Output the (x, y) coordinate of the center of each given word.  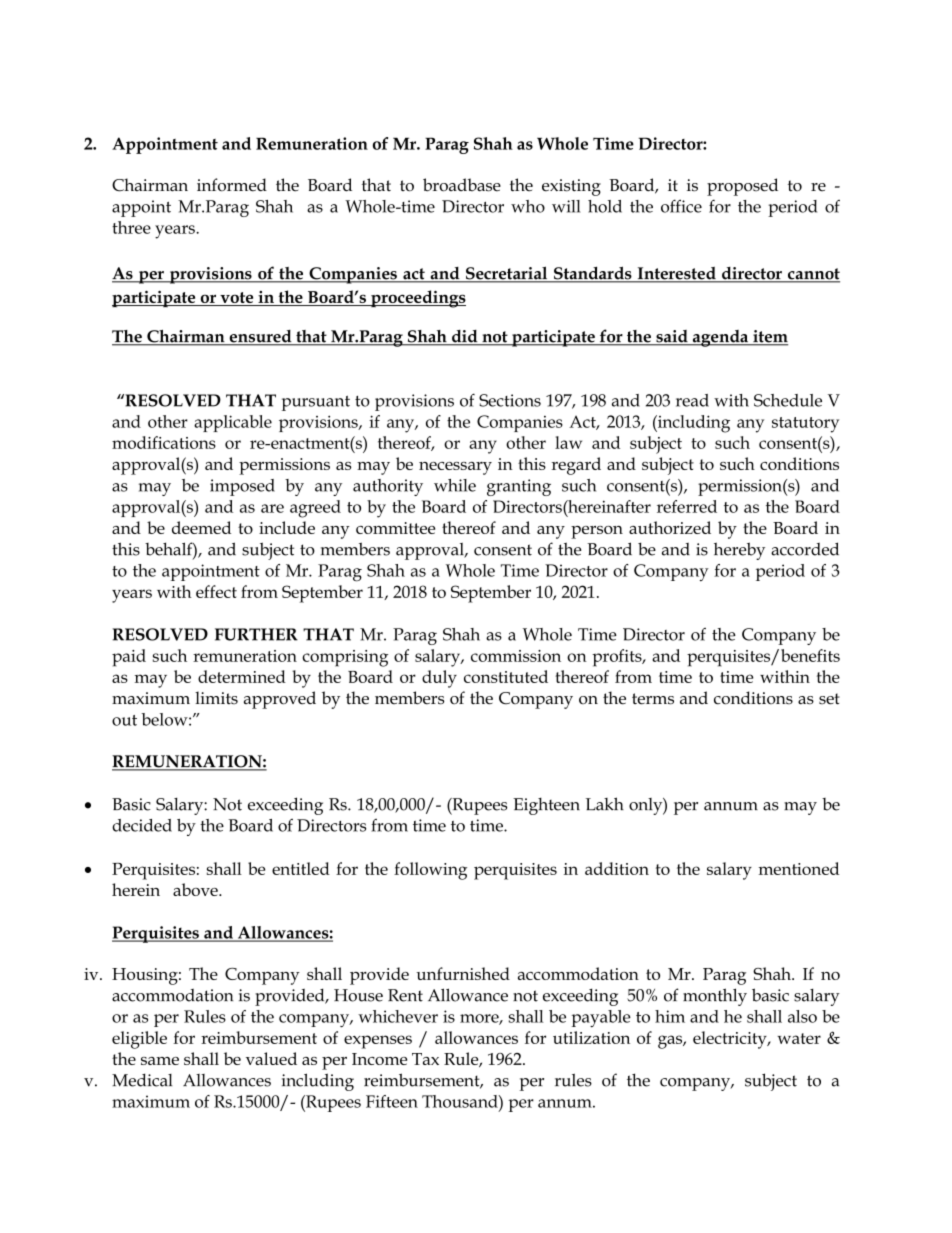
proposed (742, 187)
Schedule (788, 400)
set (829, 699)
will (566, 206)
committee (395, 528)
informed (232, 185)
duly (439, 679)
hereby (739, 551)
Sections (510, 400)
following (430, 871)
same (160, 1061)
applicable (233, 423)
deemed (201, 527)
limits (216, 698)
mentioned (799, 868)
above (196, 889)
